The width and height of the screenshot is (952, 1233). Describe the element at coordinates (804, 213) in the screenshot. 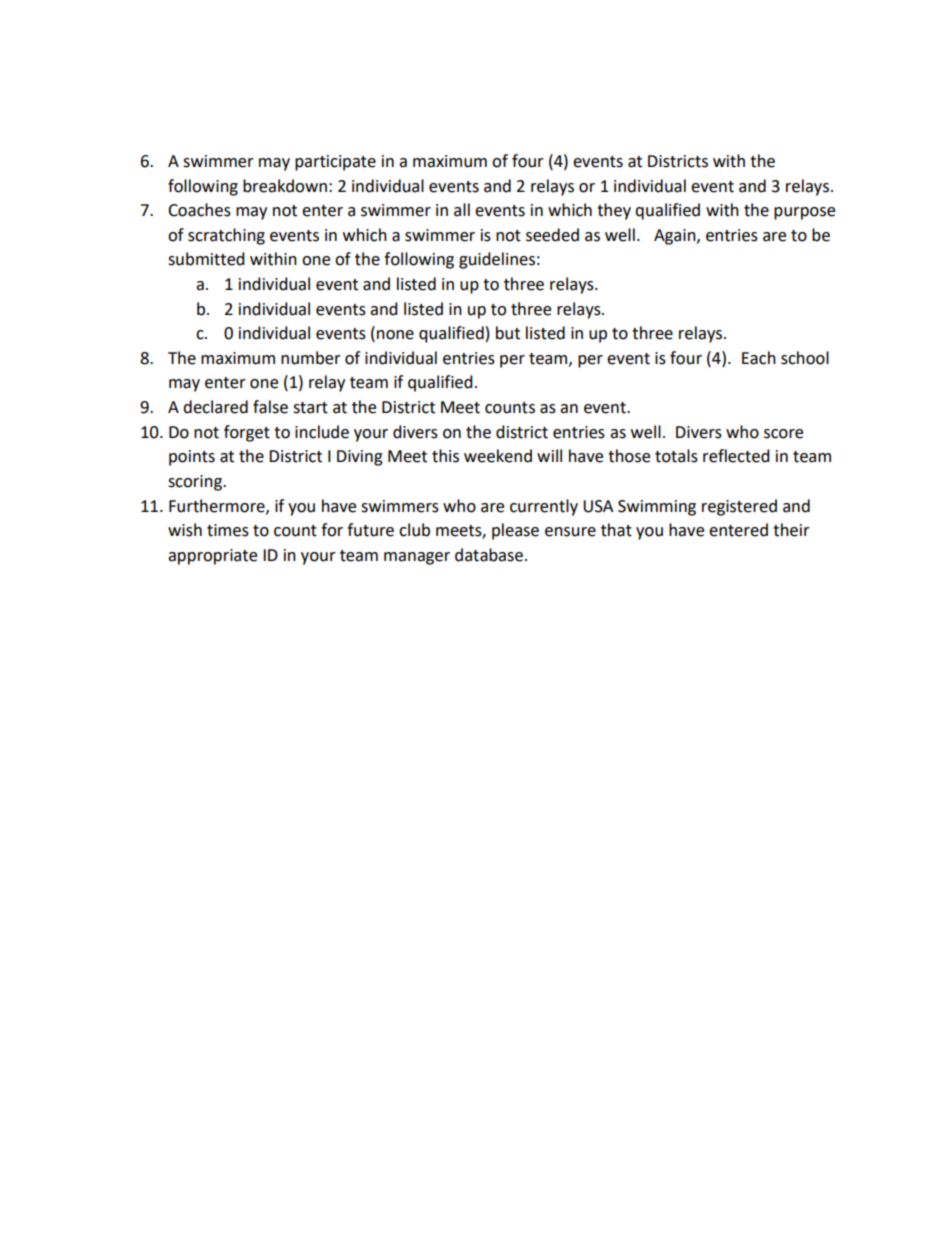

I see `purpose` at that location.
